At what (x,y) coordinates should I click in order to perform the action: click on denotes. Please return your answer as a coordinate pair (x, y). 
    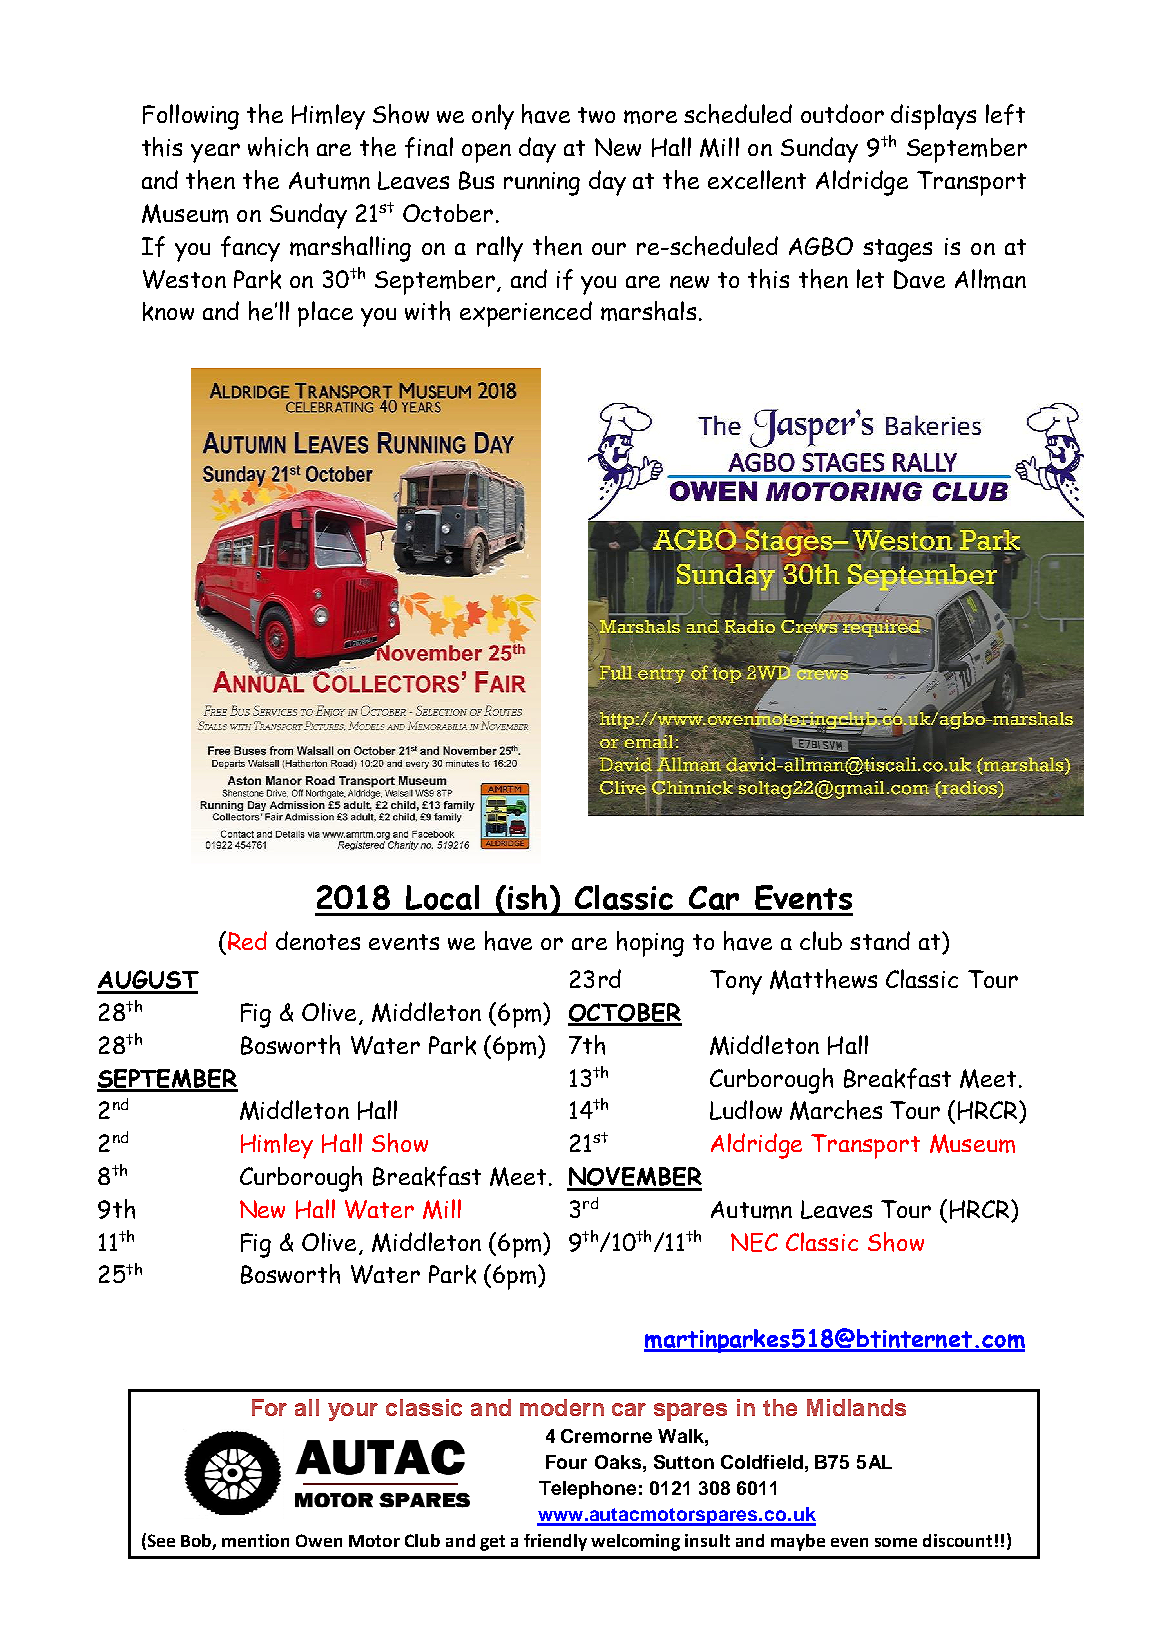
    Looking at the image, I should click on (318, 940).
